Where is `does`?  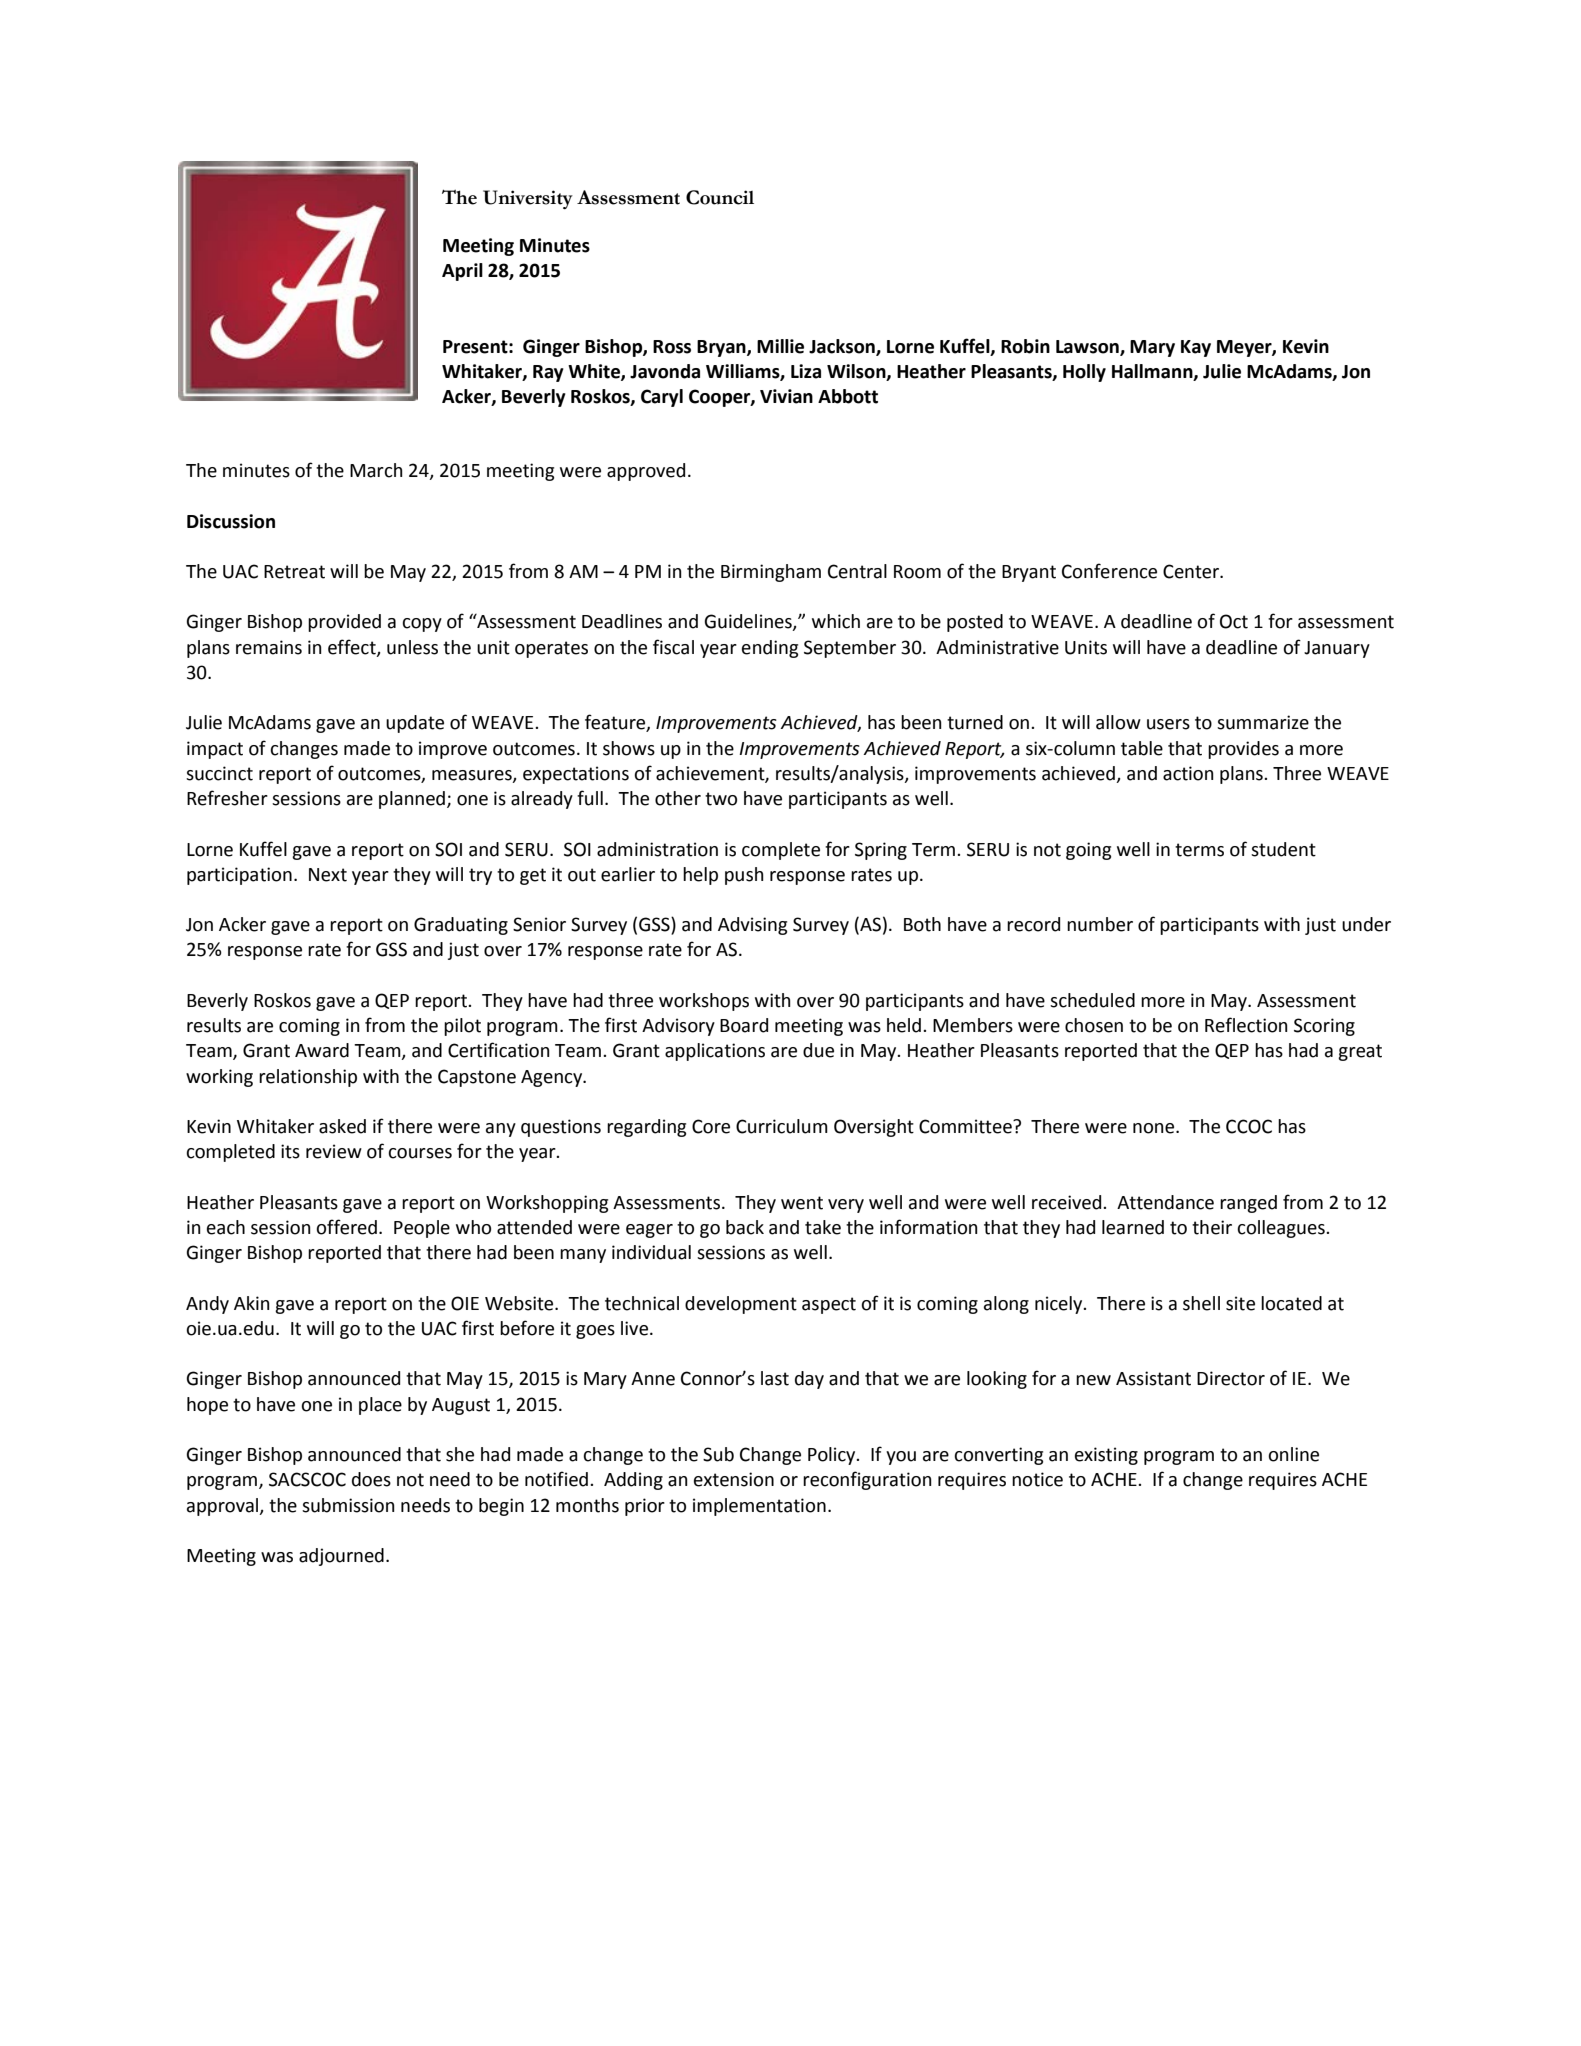 does is located at coordinates (371, 1479).
